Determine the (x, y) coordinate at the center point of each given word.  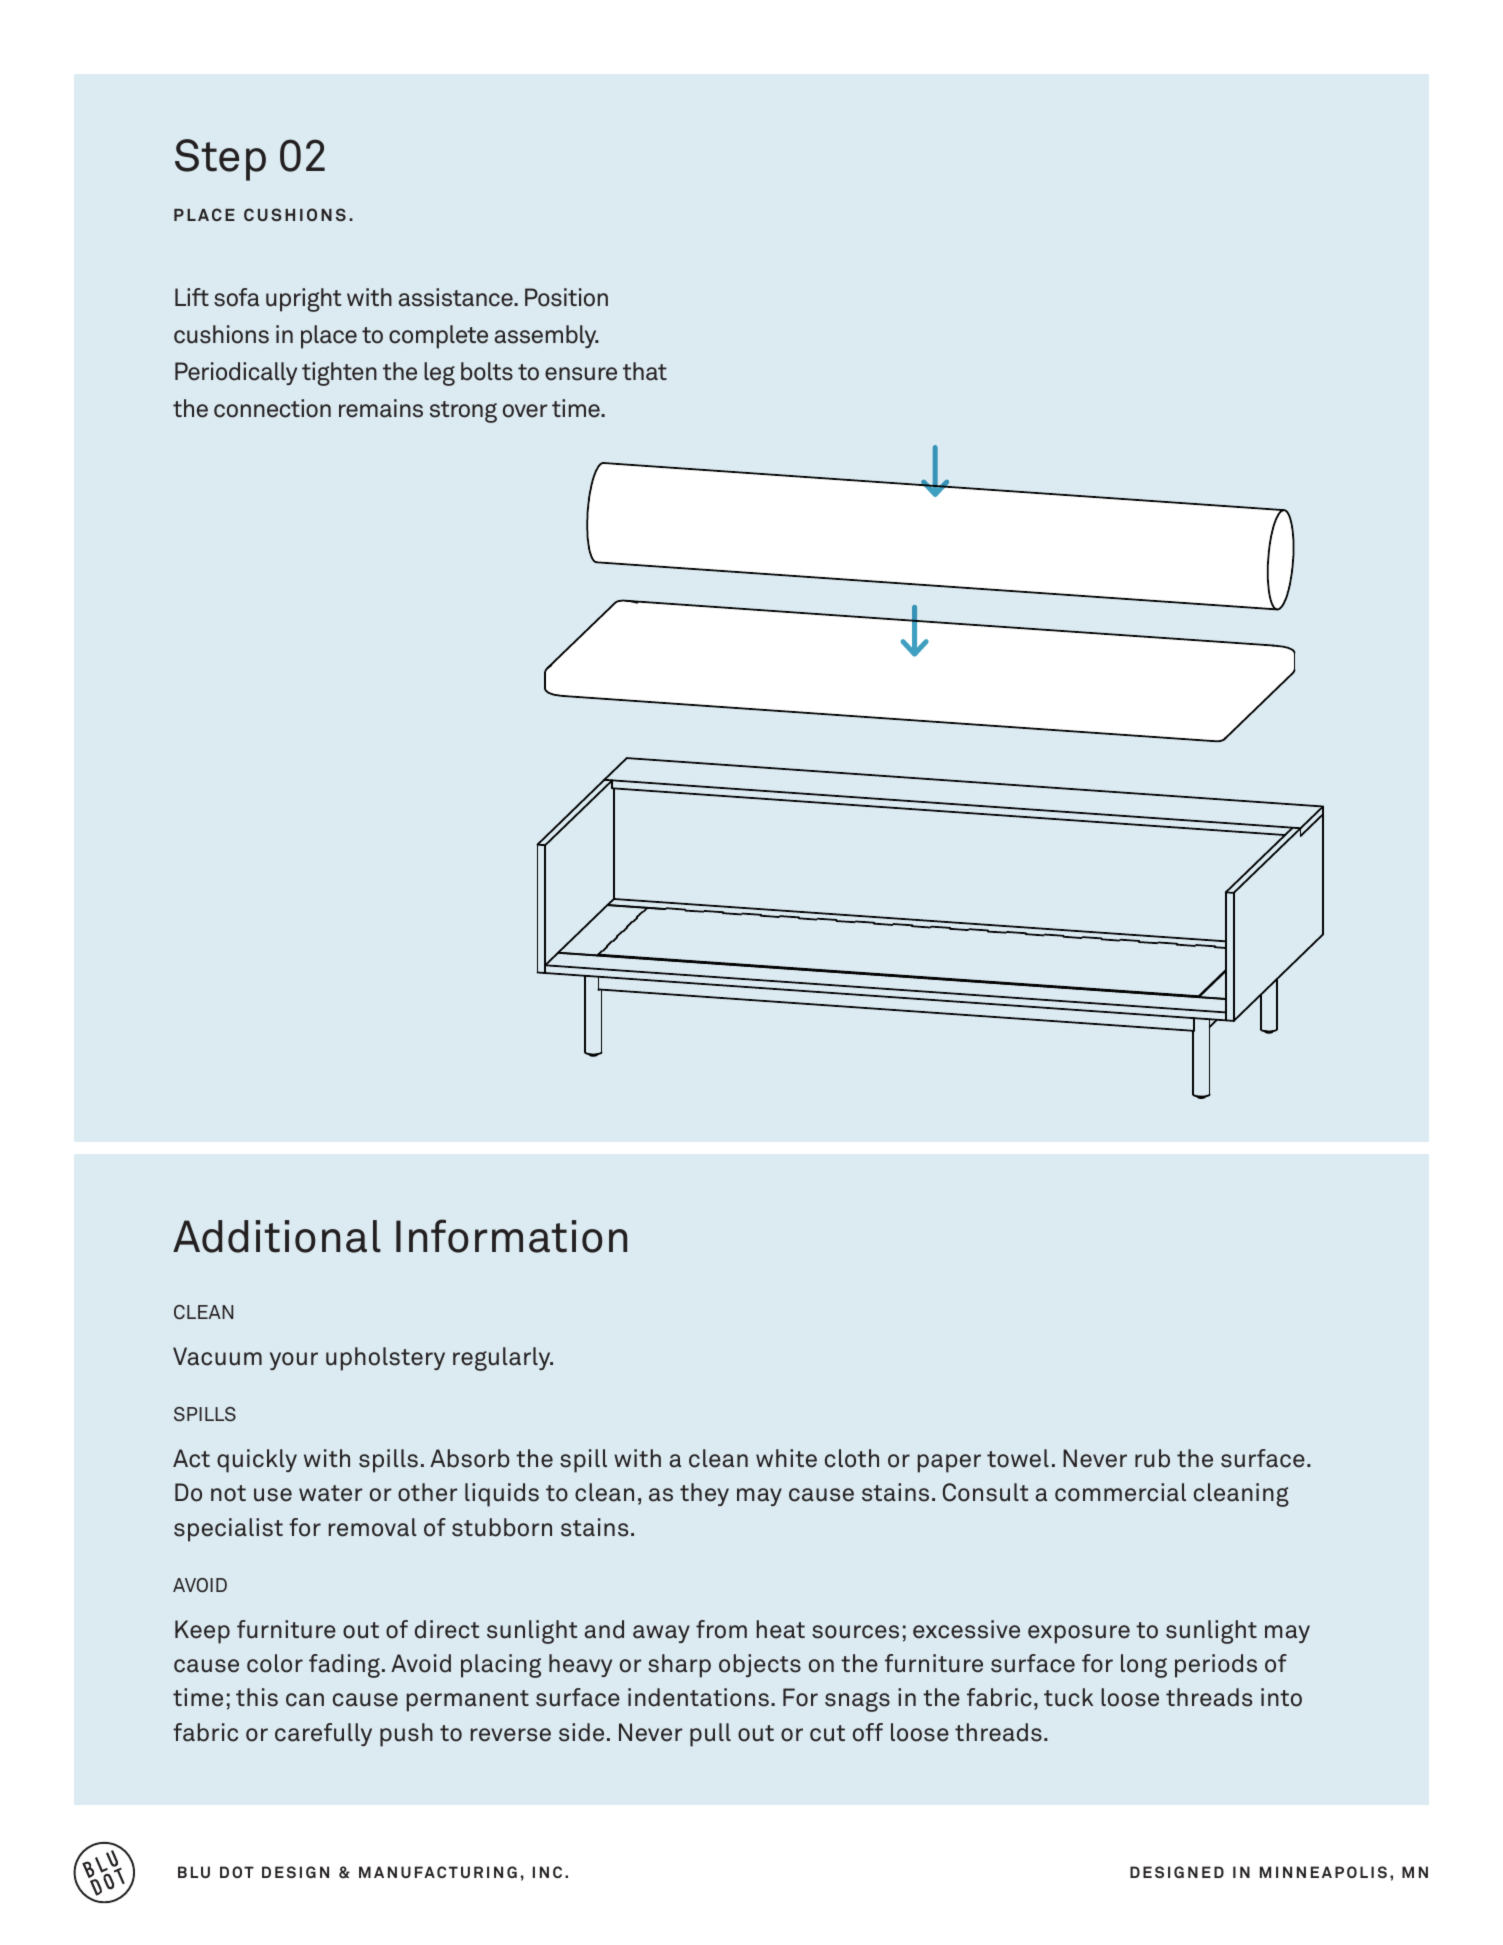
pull (710, 1735)
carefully (323, 1734)
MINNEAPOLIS (1323, 1872)
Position (566, 297)
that (645, 371)
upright (303, 300)
